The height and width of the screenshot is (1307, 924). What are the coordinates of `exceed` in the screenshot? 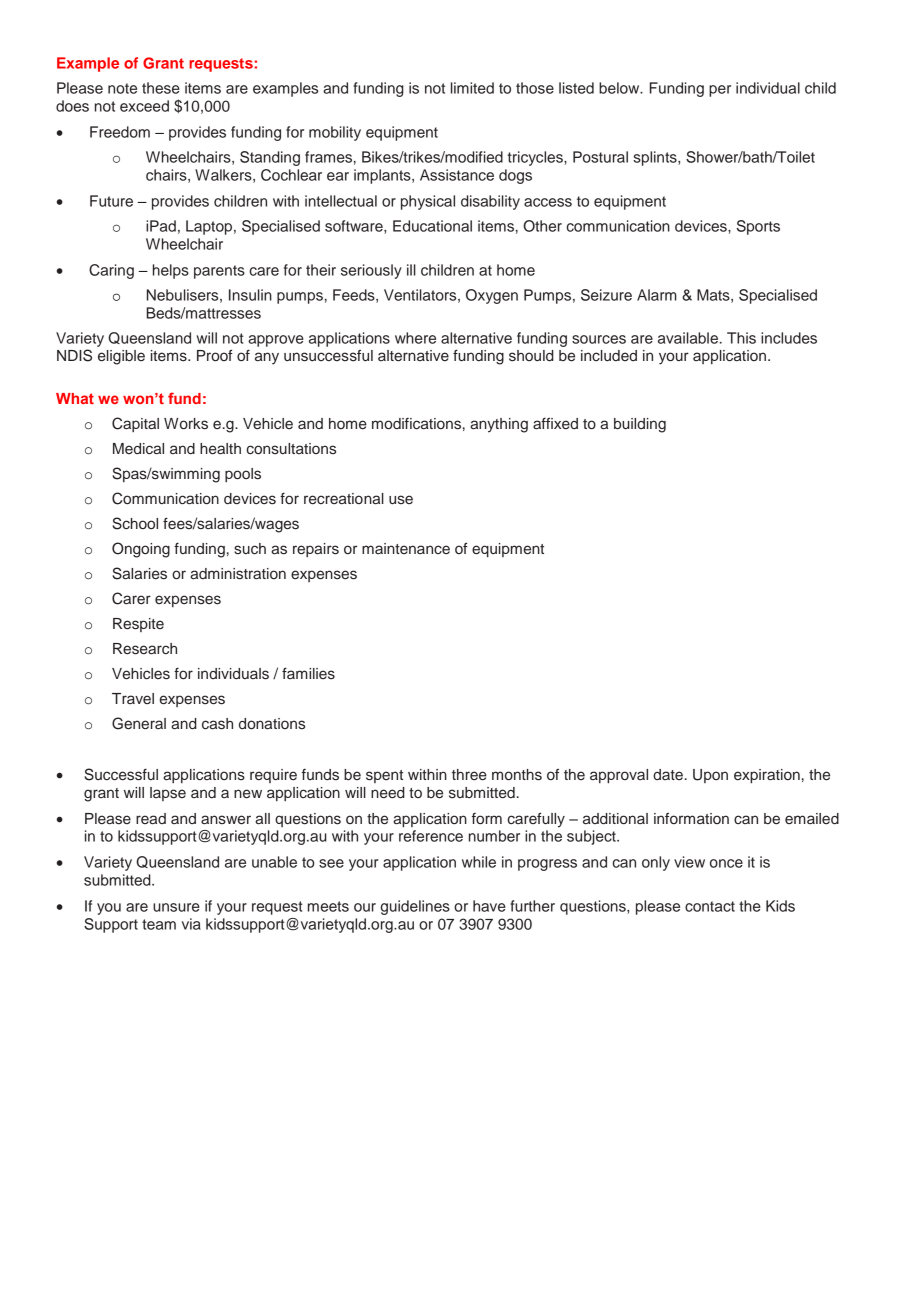 It's located at (144, 106).
